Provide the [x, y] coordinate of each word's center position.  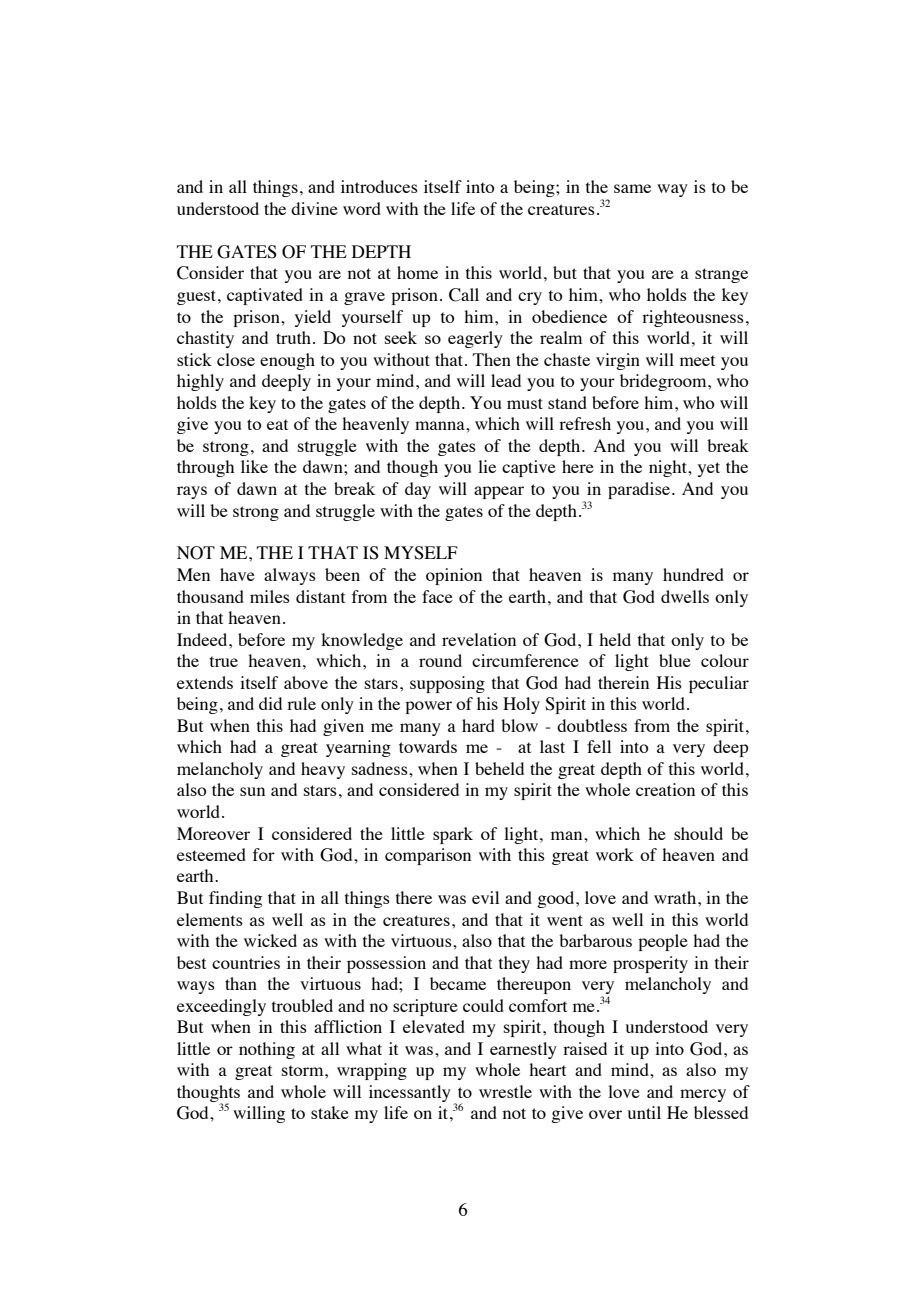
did [270, 703]
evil [485, 897]
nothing [267, 1050]
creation [665, 789]
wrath [676, 897]
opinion [454, 576]
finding [235, 899]
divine [314, 208]
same [632, 188]
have [237, 574]
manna [441, 425]
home [417, 272]
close [236, 359]
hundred [693, 574]
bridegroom [664, 382]
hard [478, 725]
